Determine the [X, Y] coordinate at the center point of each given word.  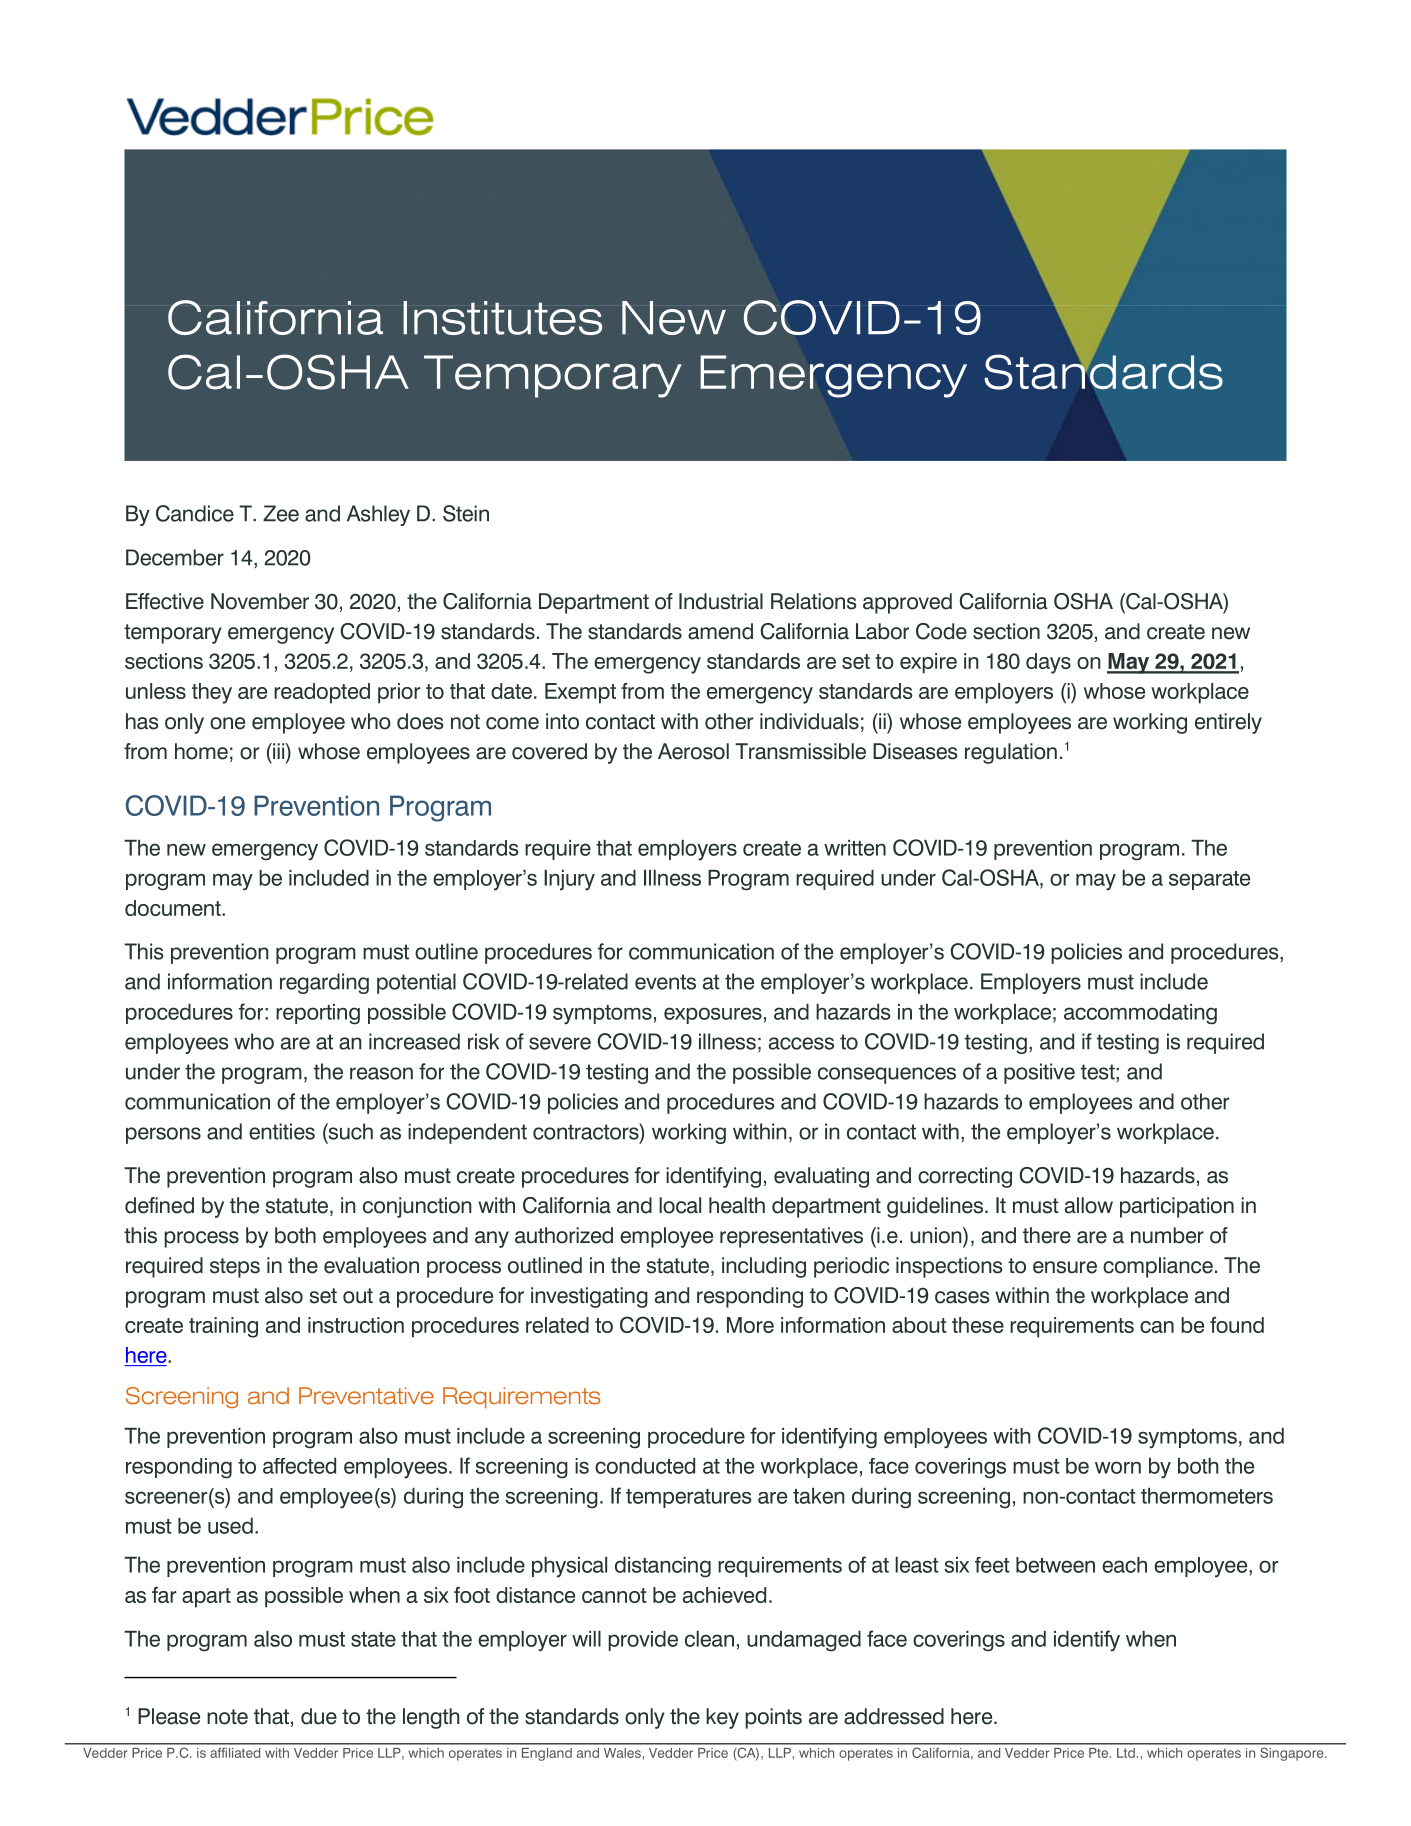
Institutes [502, 318]
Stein [466, 513]
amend [720, 631]
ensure [1065, 1267]
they [212, 693]
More [750, 1325]
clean [709, 1639]
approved [907, 603]
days [1048, 663]
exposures [713, 1015]
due [319, 1716]
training [223, 1327]
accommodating [1140, 1014]
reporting [318, 1014]
